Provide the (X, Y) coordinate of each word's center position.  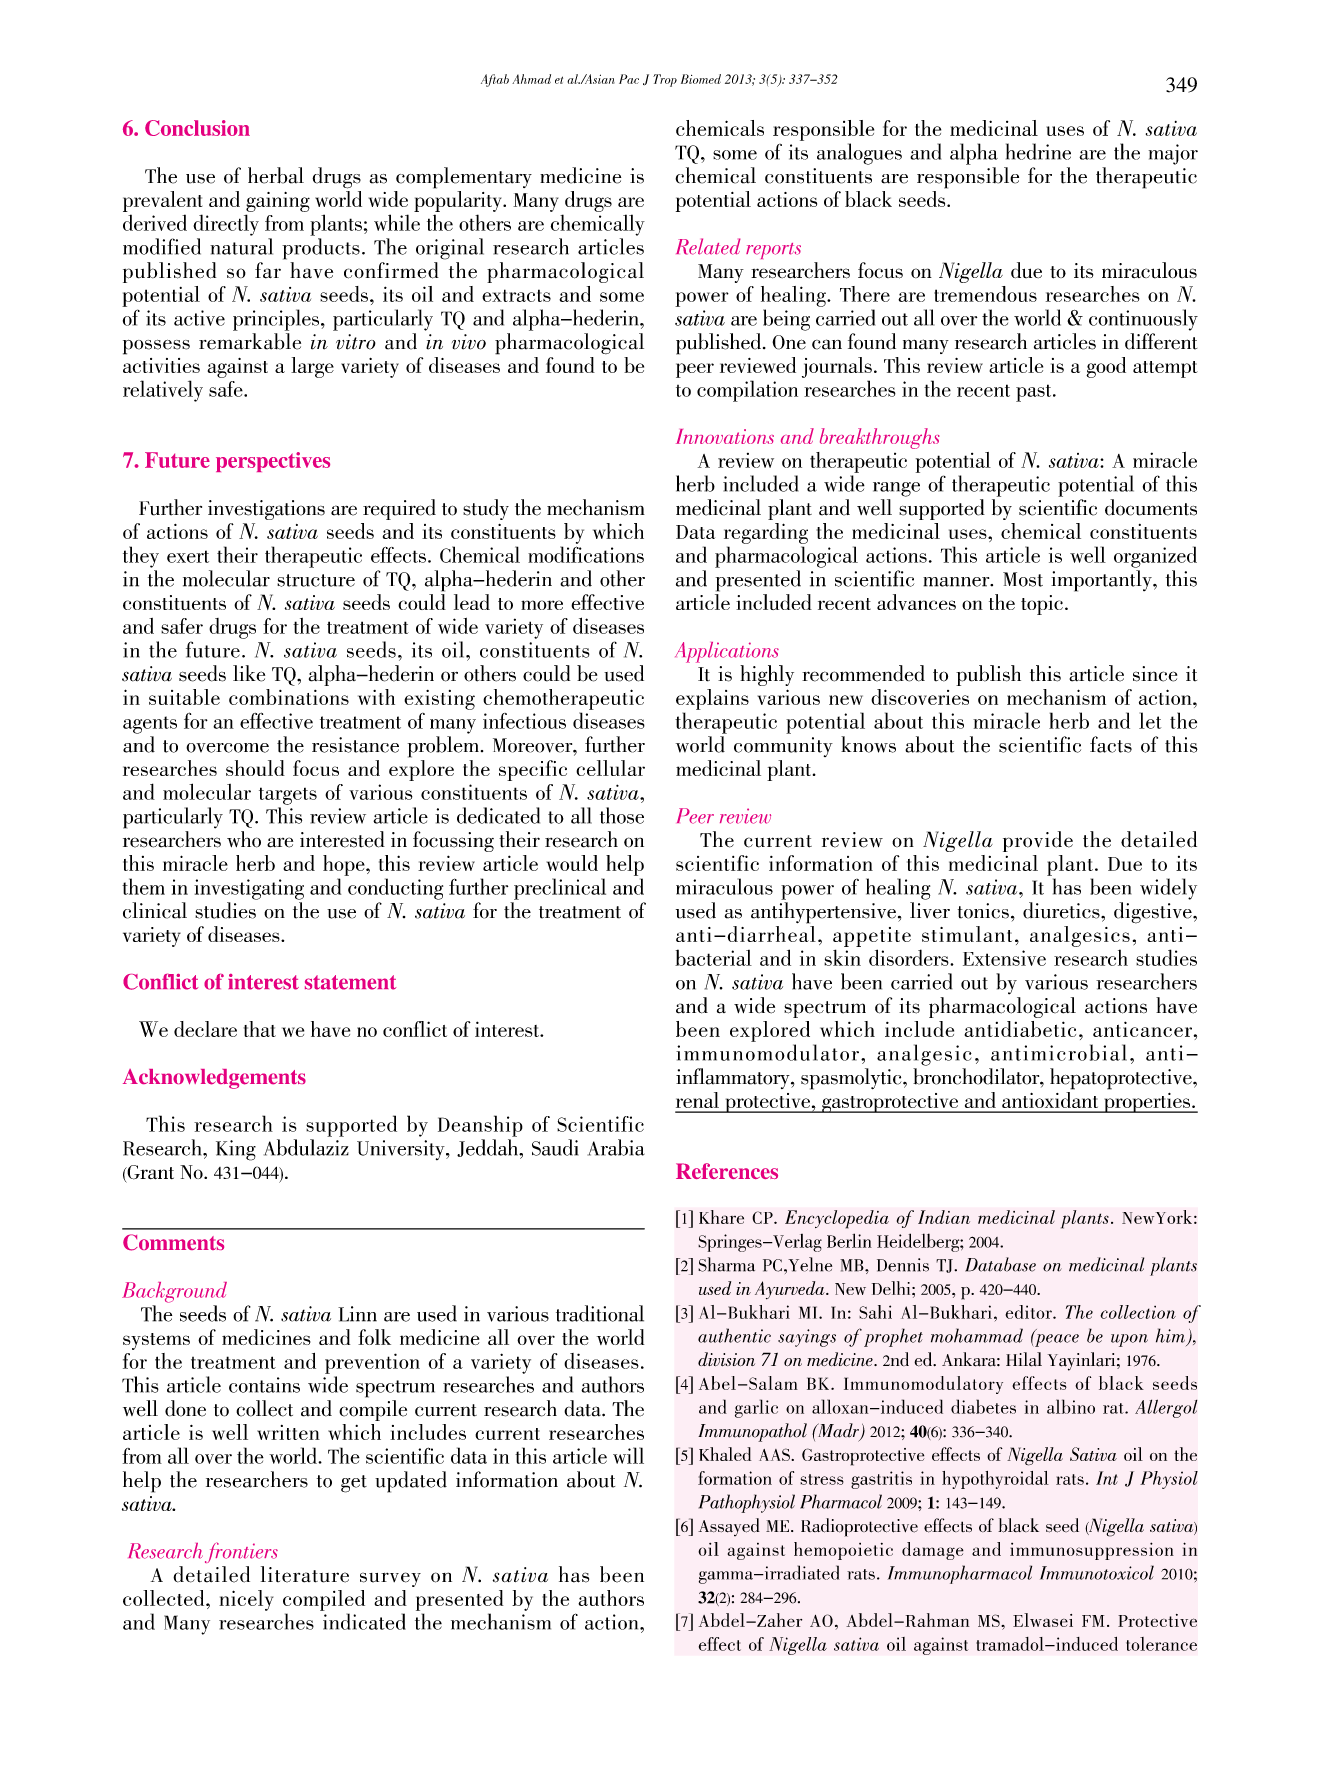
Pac (629, 79)
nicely (246, 1600)
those (622, 815)
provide (1038, 841)
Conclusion (197, 128)
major (1173, 154)
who (244, 839)
